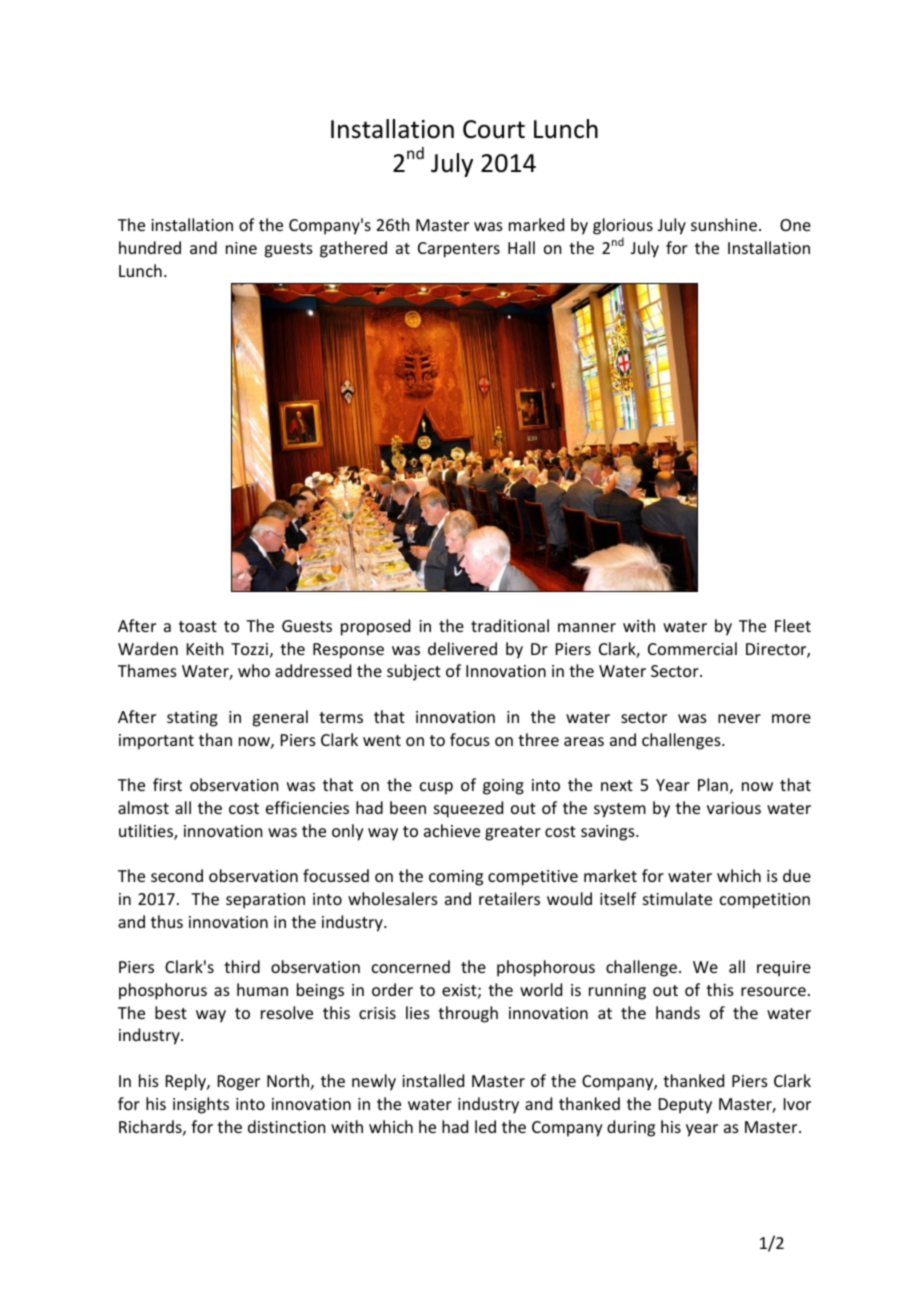  I want to click on Deputy, so click(685, 1106).
